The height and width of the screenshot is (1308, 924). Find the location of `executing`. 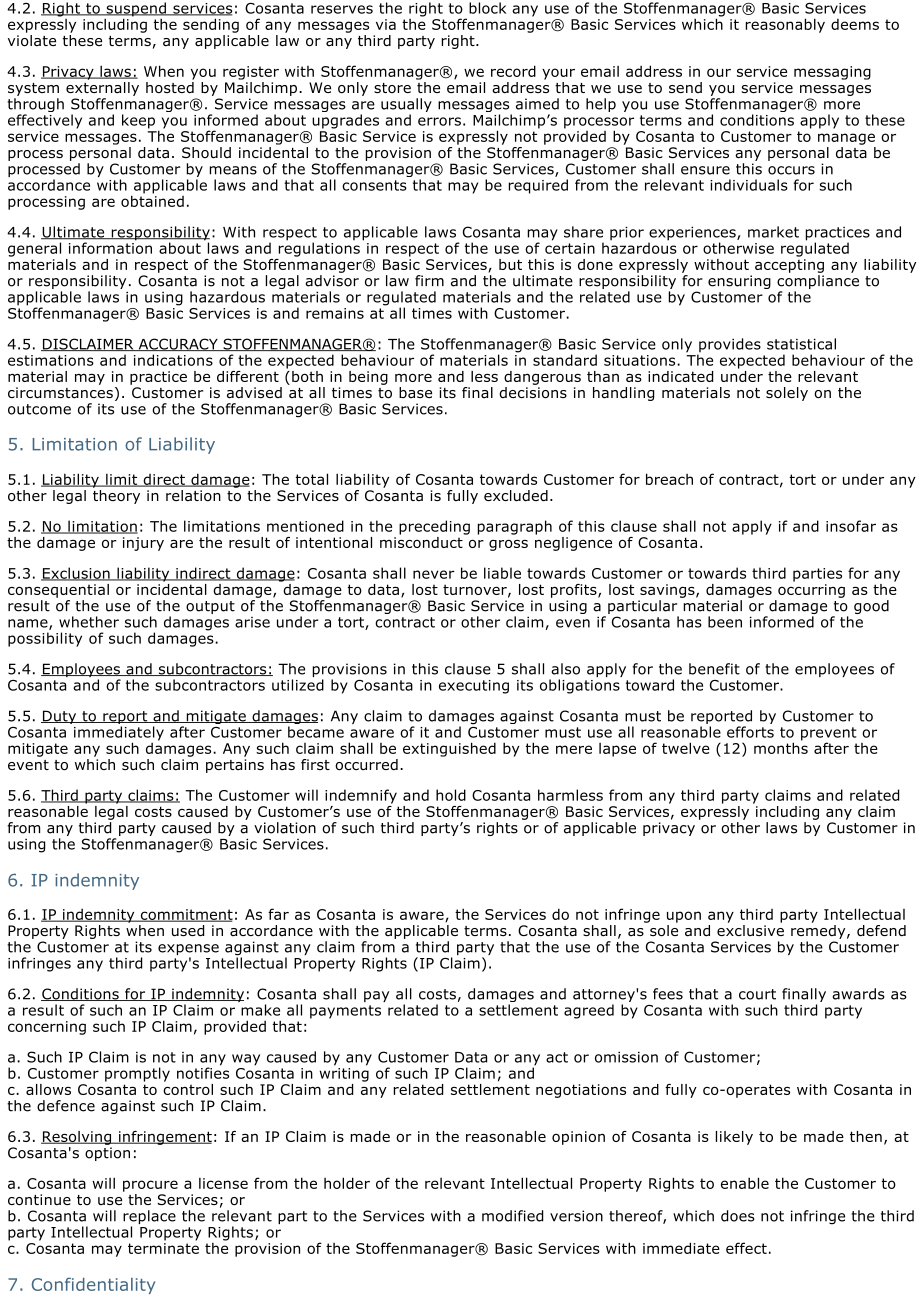

executing is located at coordinates (474, 687).
